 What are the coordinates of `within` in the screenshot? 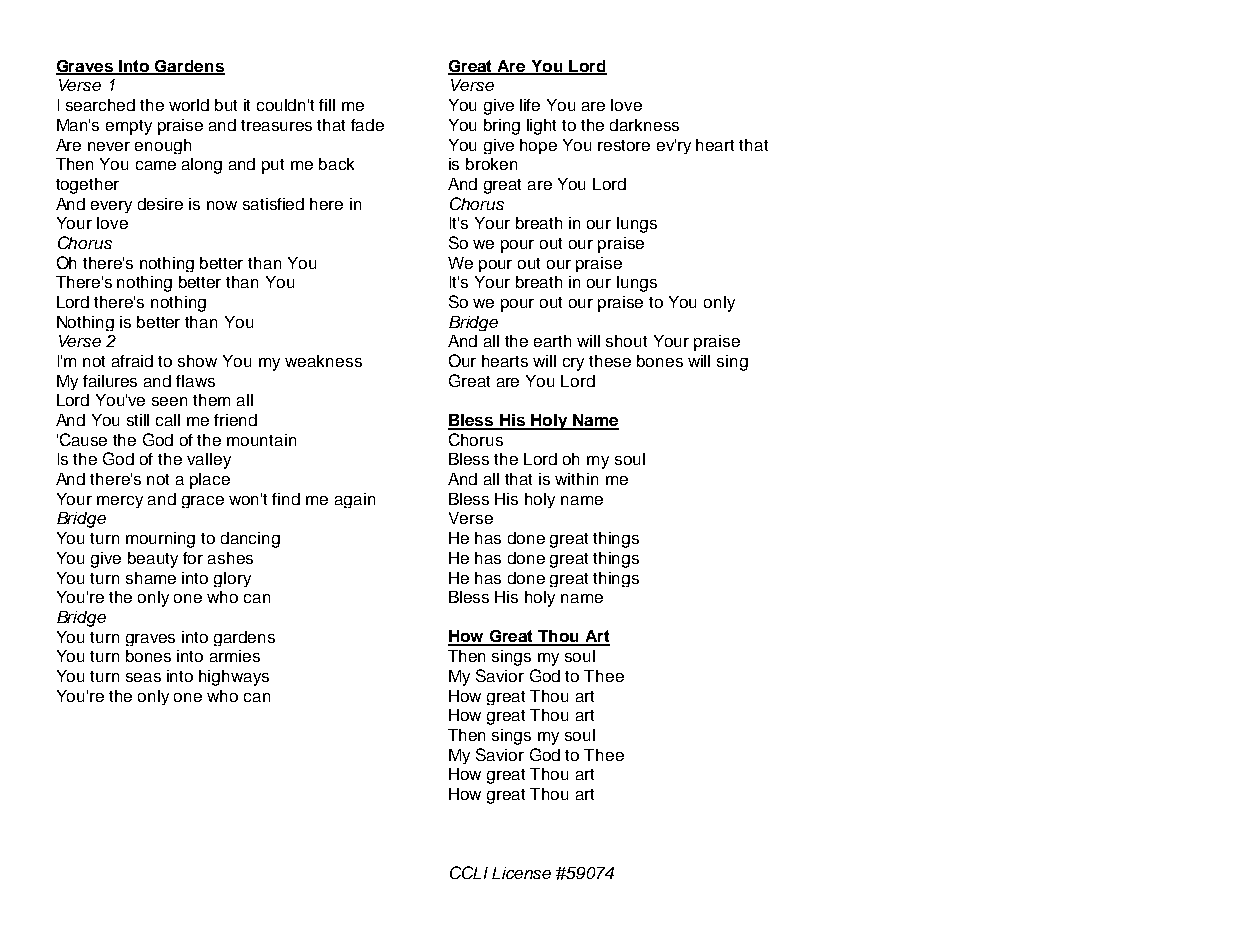 It's located at (576, 479).
